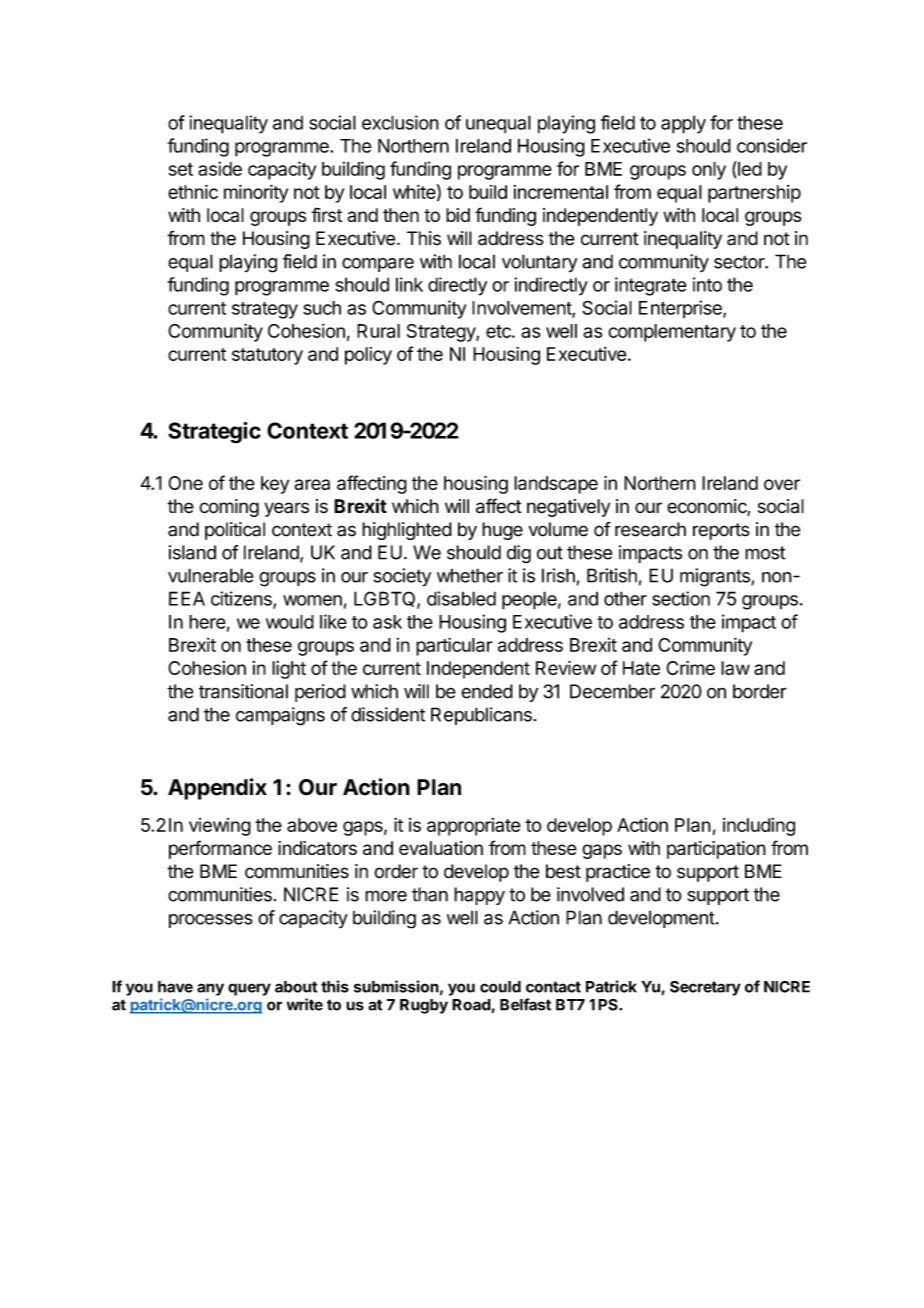 This image has height=1308, width=924. What do you see at coordinates (249, 989) in the image?
I see `query` at bounding box center [249, 989].
